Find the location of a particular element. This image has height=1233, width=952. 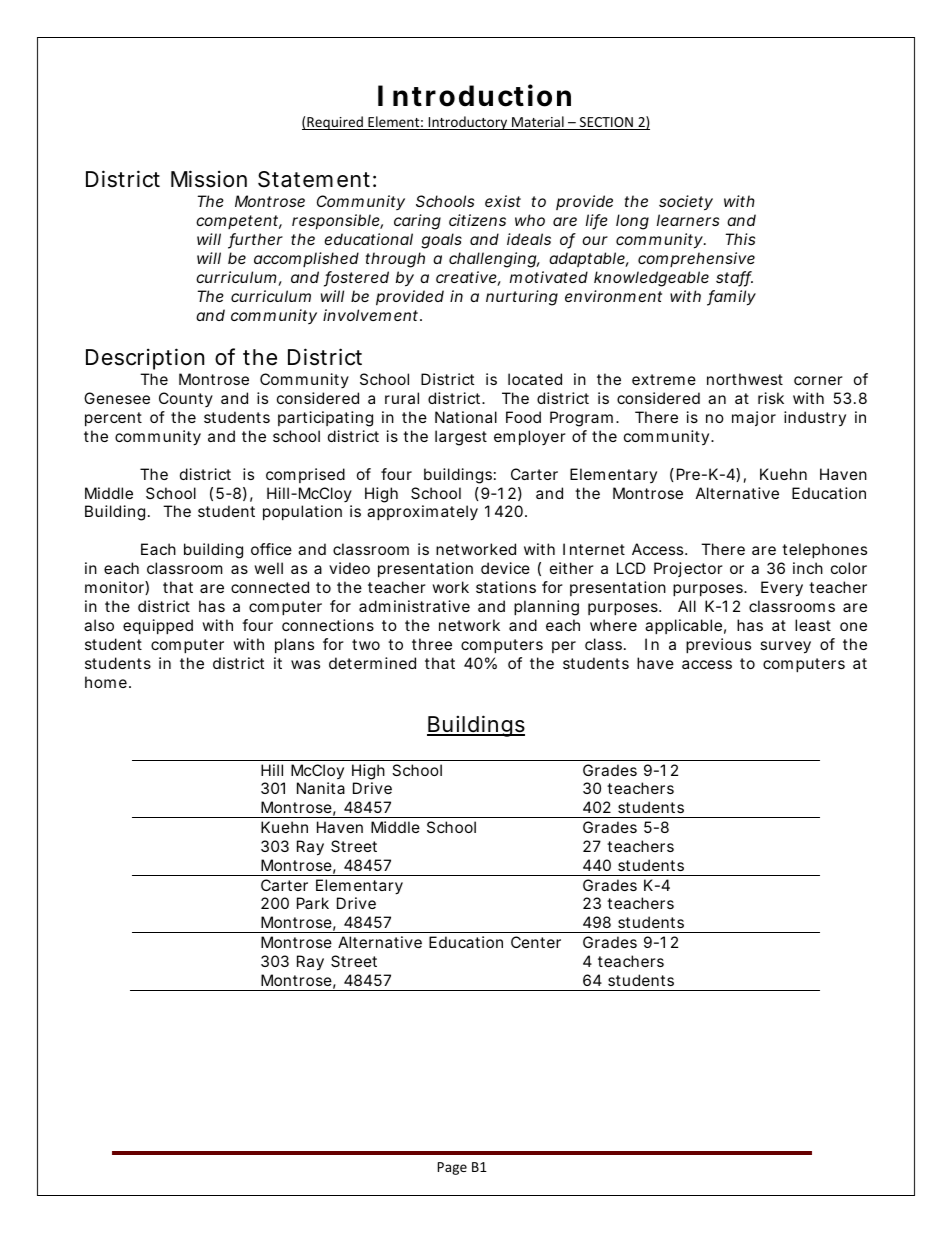

survey is located at coordinates (785, 647).
